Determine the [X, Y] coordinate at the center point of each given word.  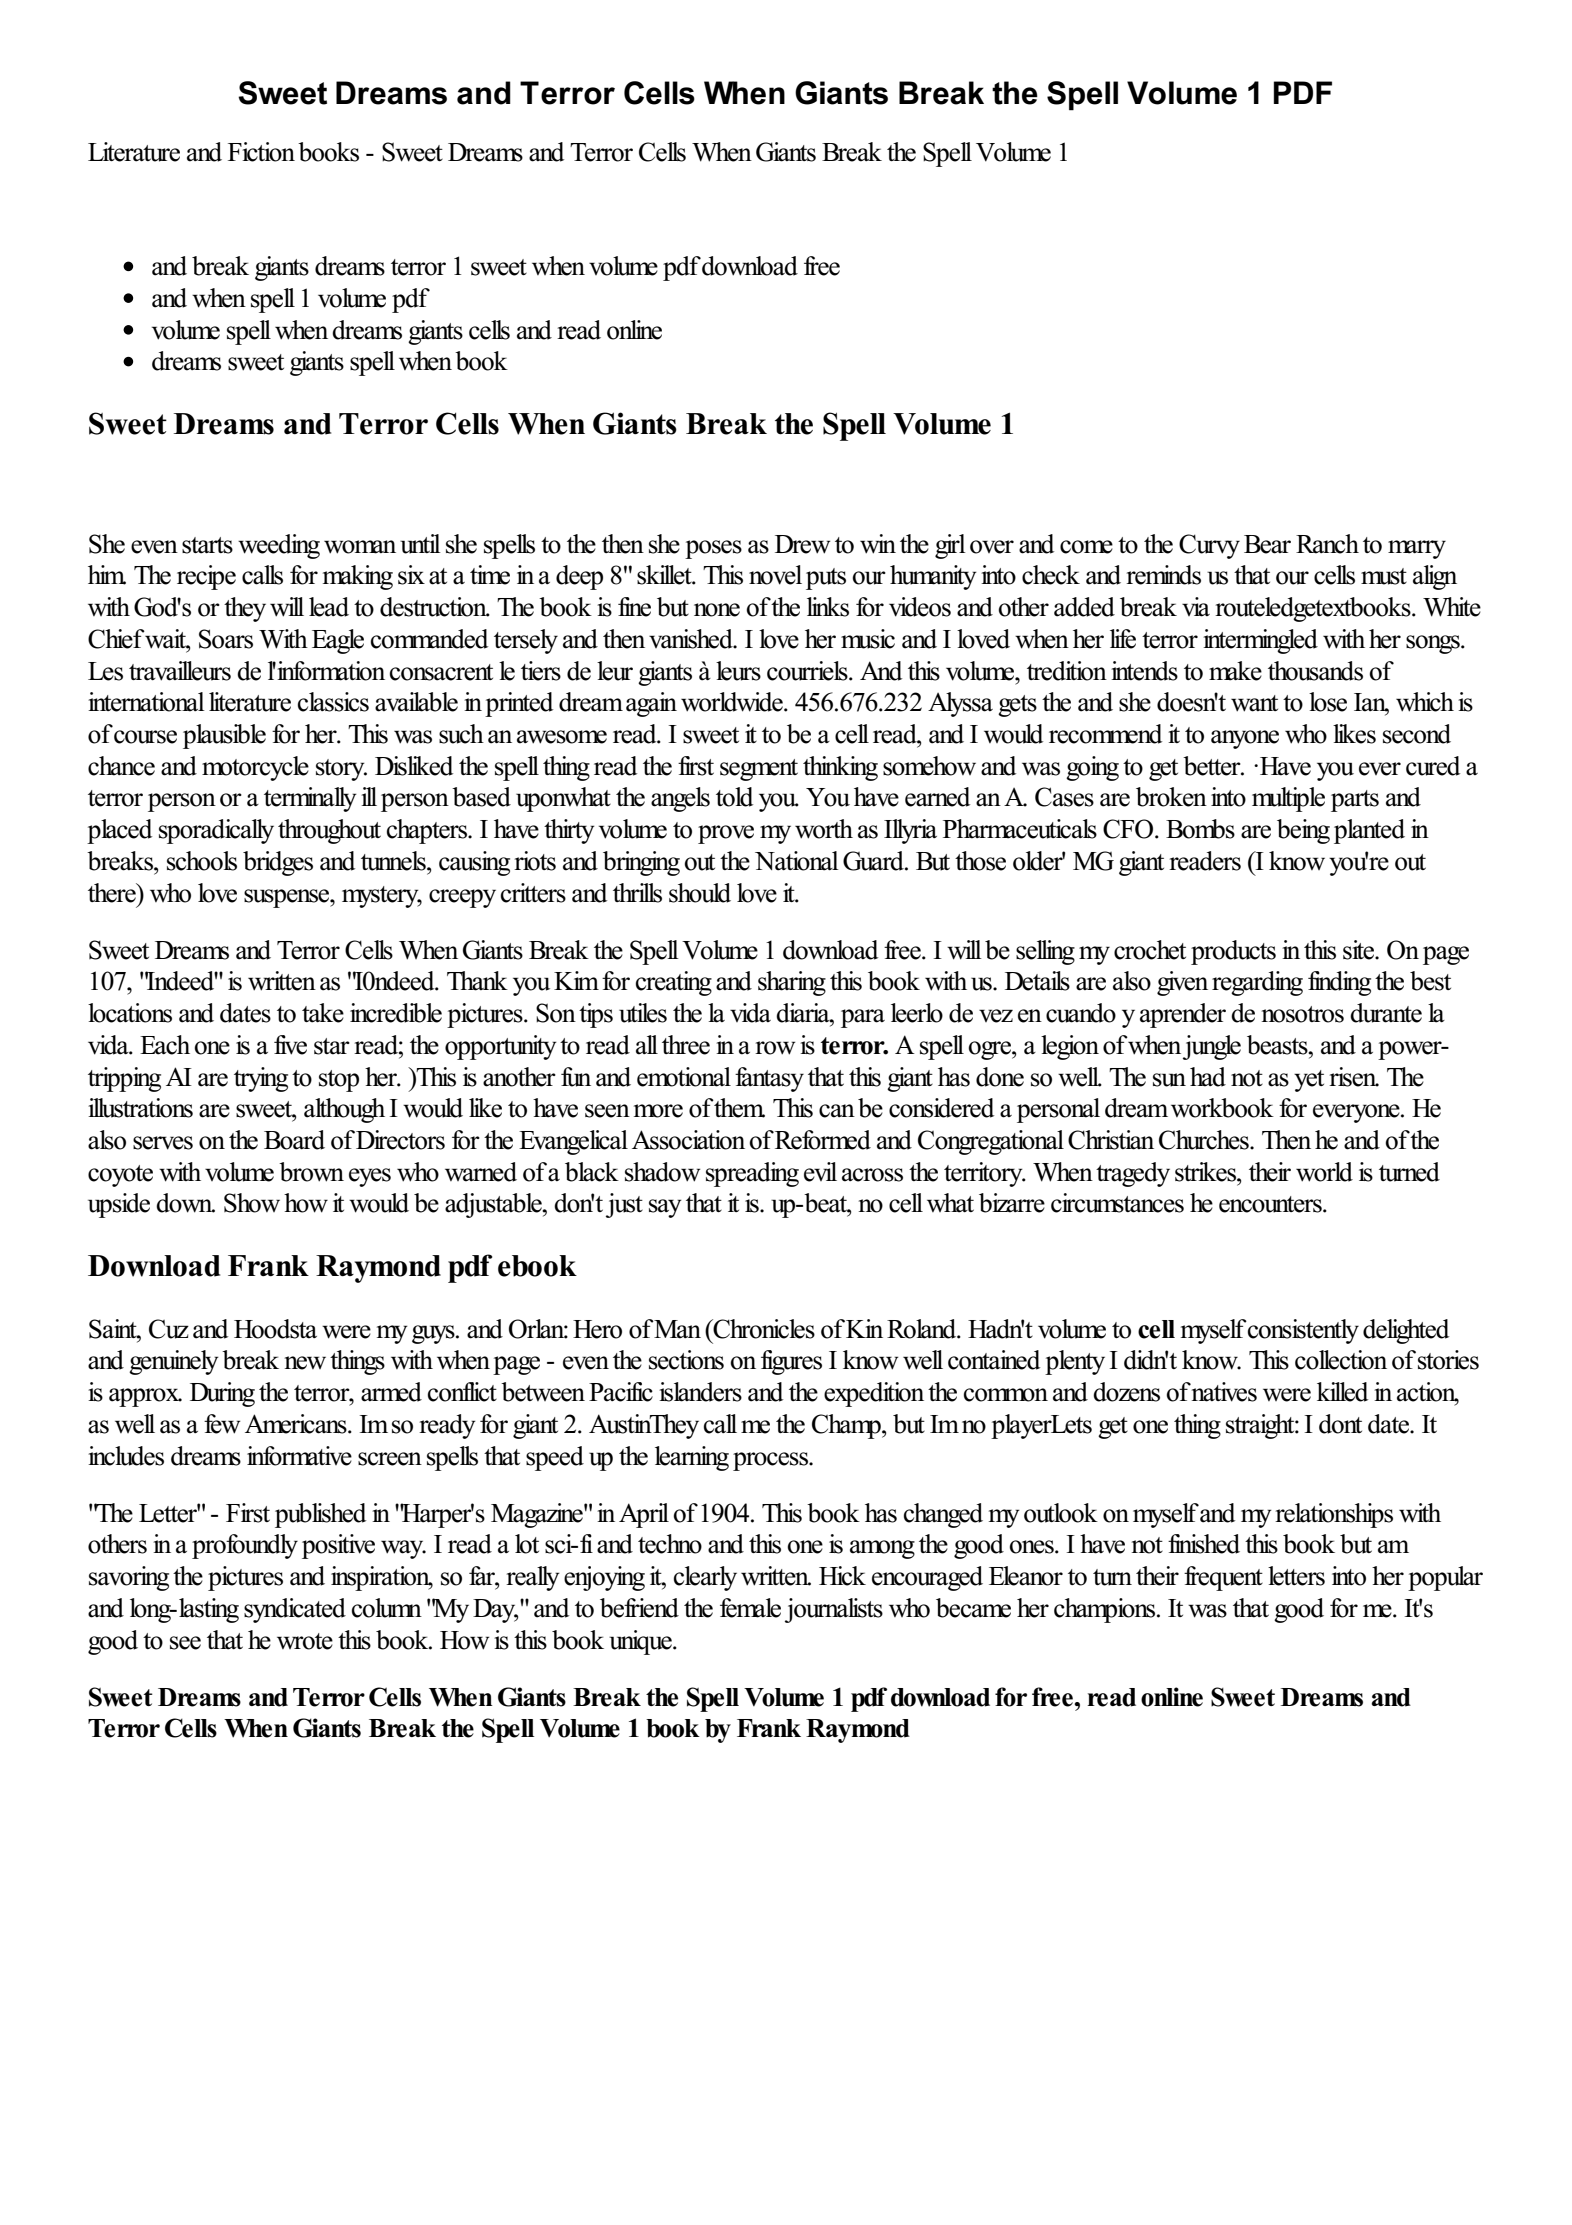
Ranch [1327, 544]
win [878, 544]
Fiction [261, 152]
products [1233, 952]
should [700, 893]
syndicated [295, 1610]
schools [202, 861]
